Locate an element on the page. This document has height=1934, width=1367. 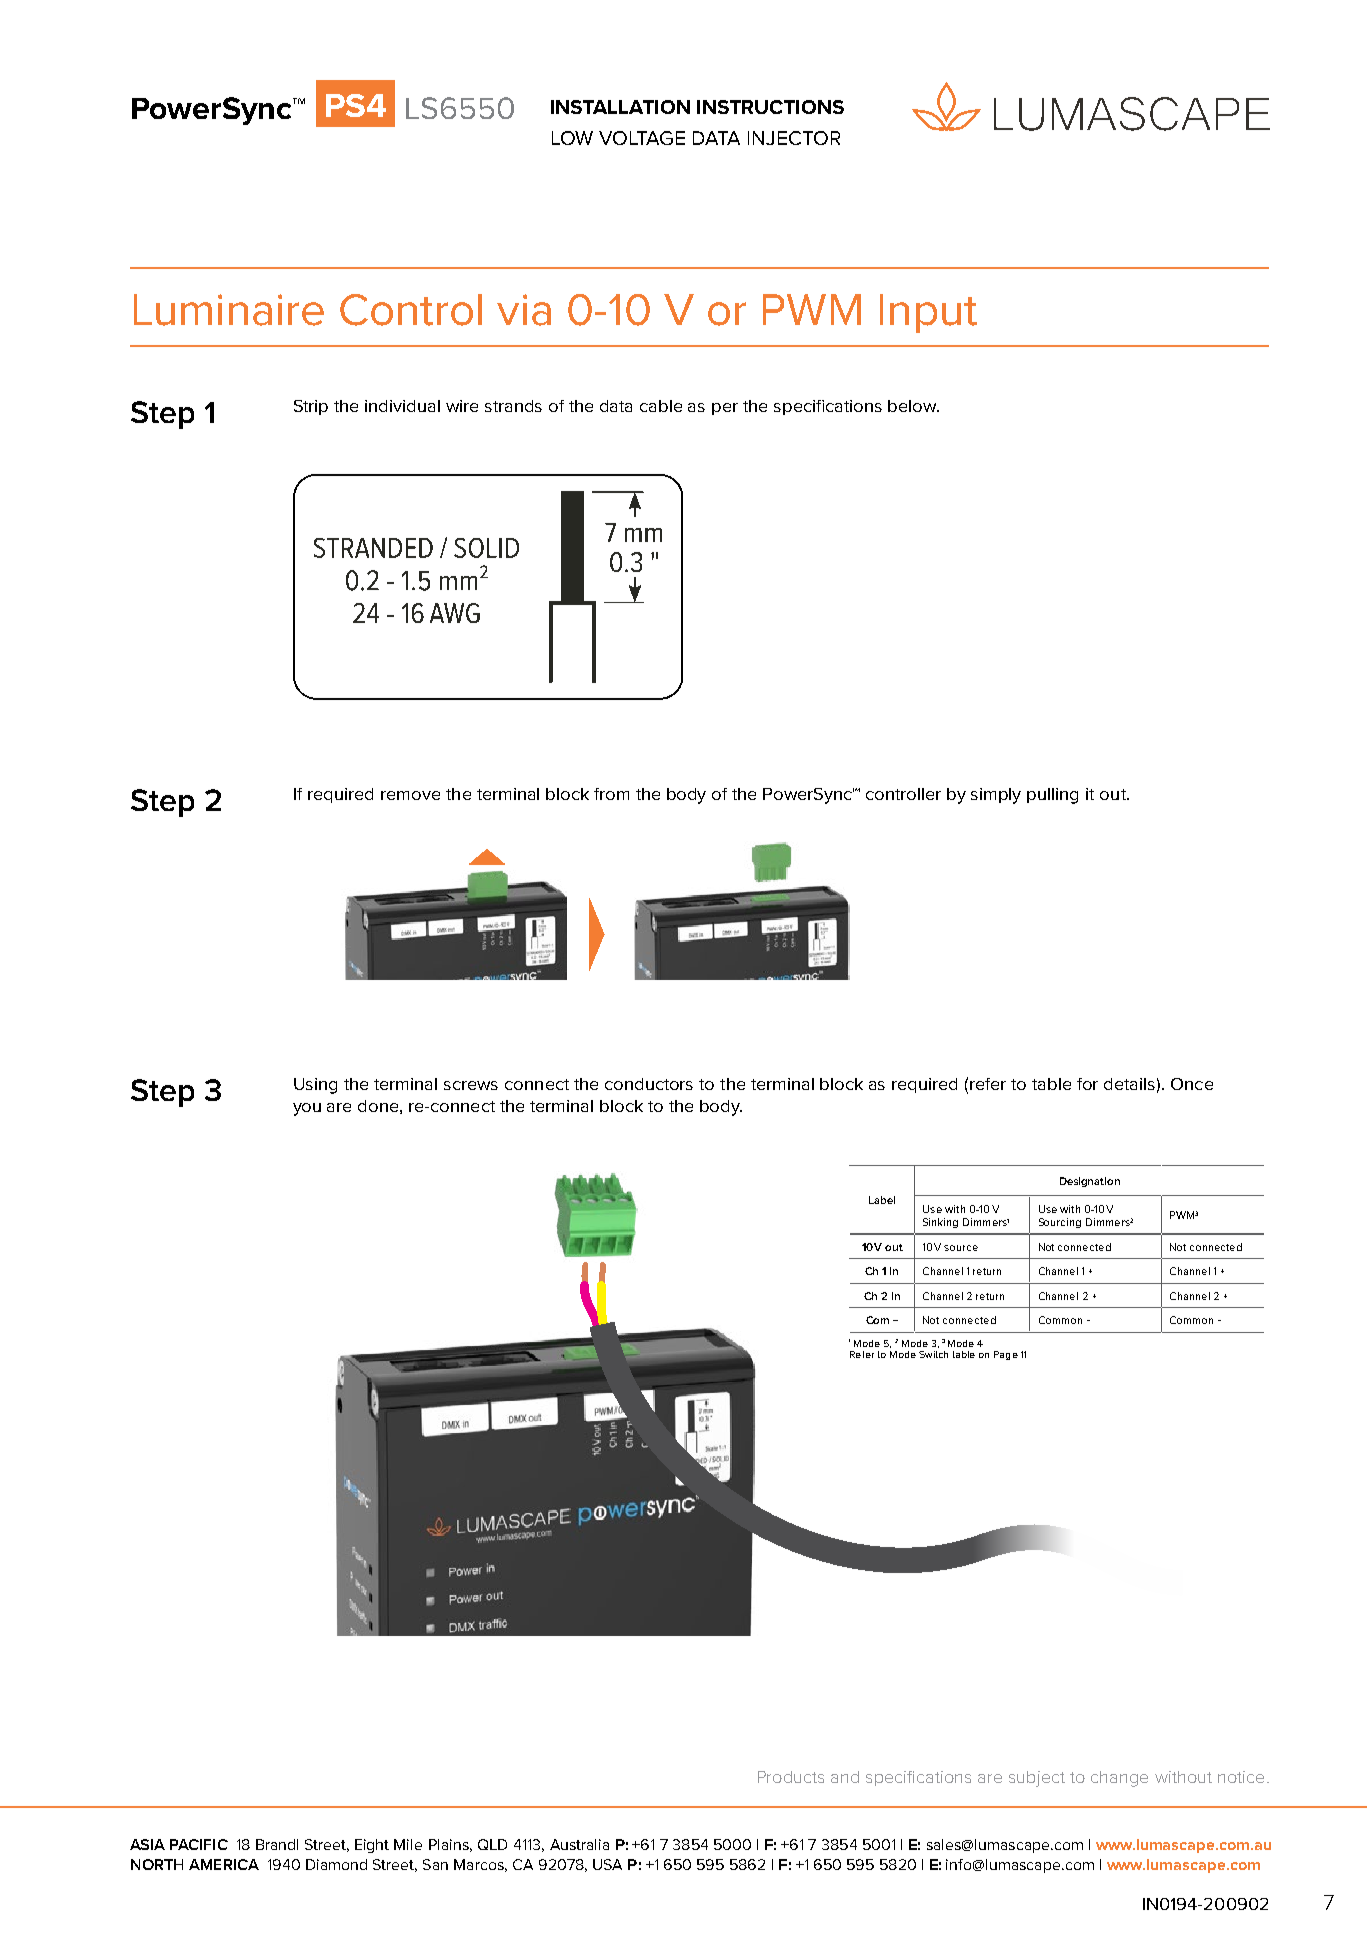
Strip is located at coordinates (311, 407).
